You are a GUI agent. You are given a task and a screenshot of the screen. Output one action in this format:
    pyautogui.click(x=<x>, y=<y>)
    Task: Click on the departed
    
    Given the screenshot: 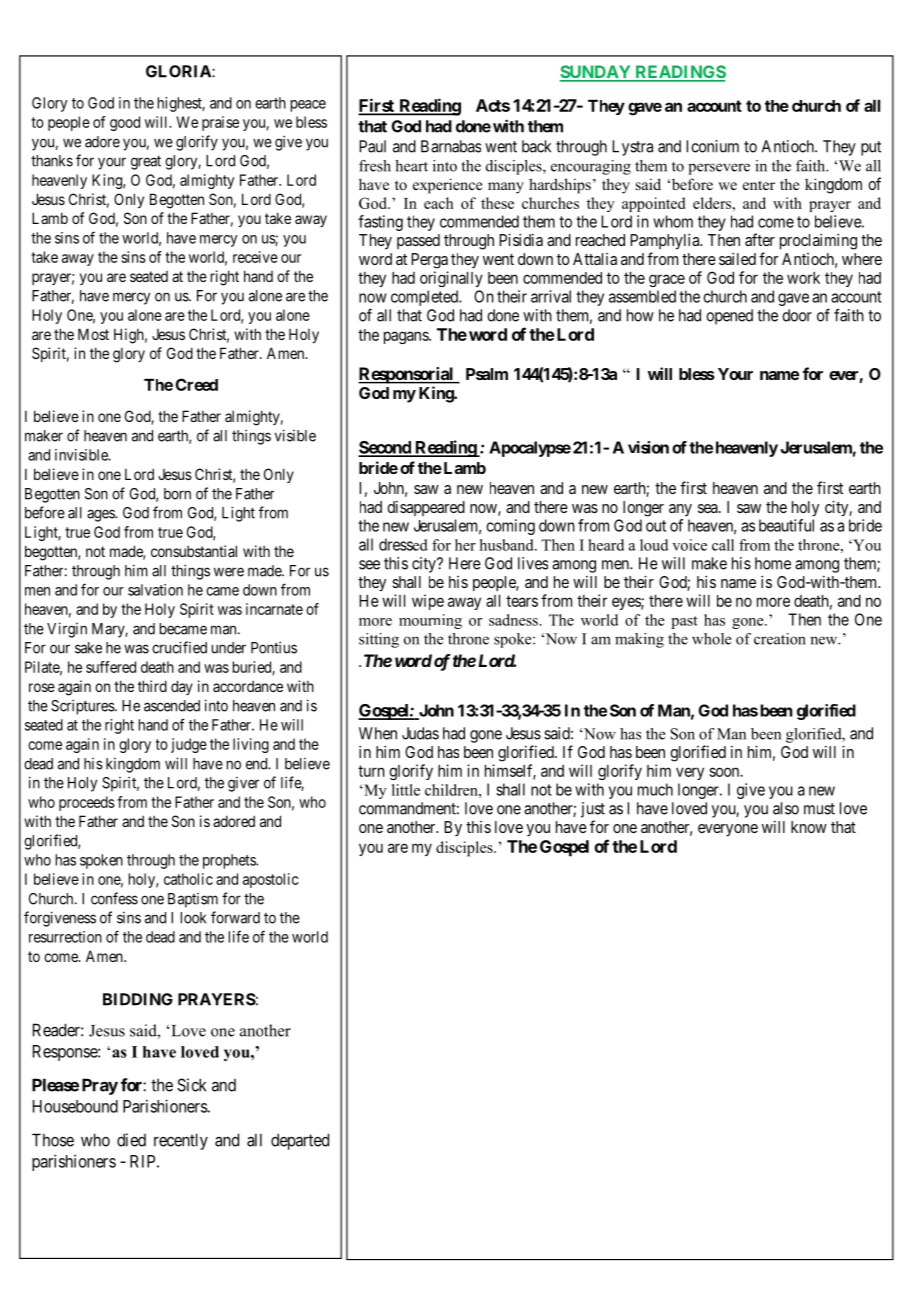 What is the action you would take?
    pyautogui.click(x=300, y=1141)
